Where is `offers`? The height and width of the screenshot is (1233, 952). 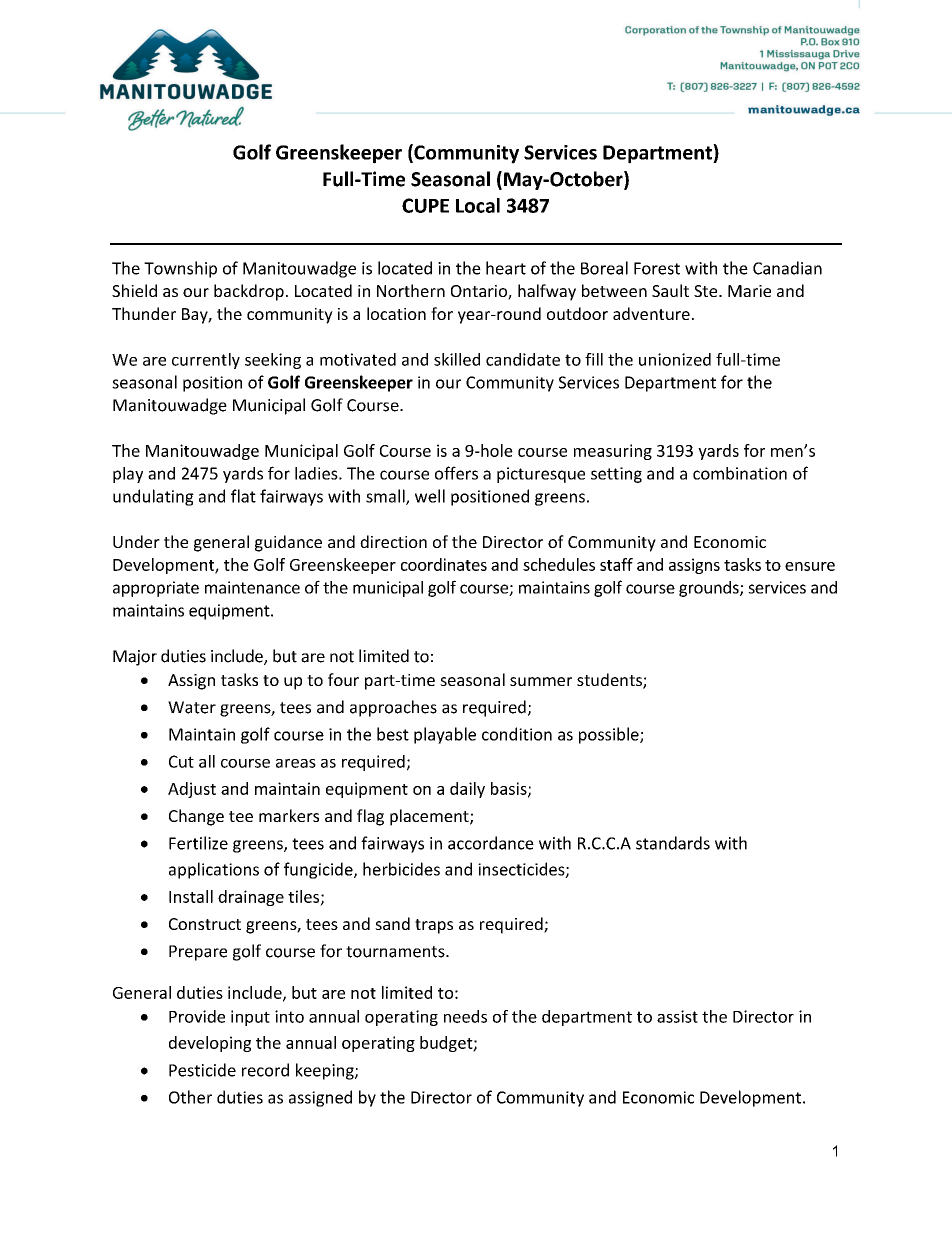 offers is located at coordinates (456, 473).
